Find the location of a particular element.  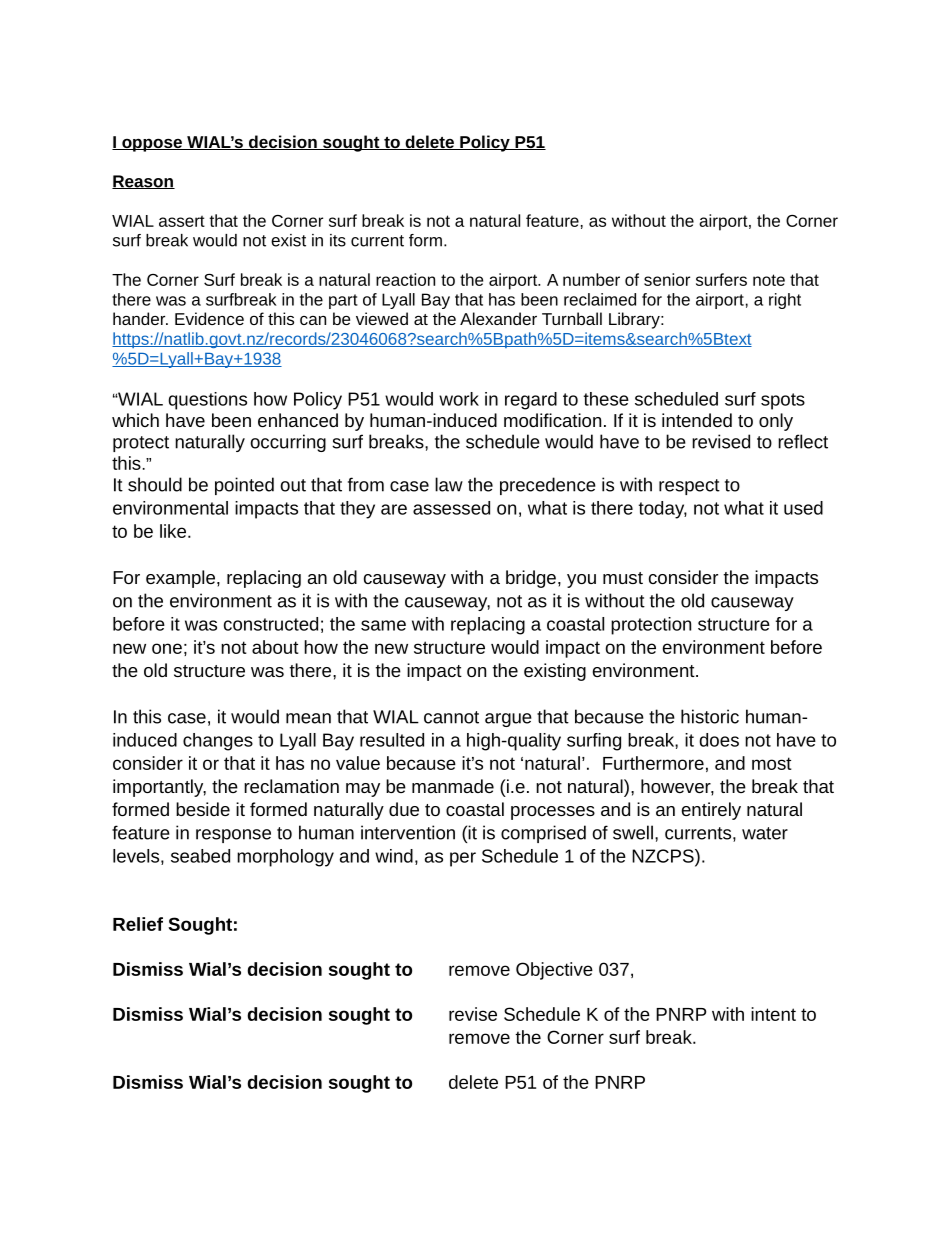

example is located at coordinates (180, 579).
